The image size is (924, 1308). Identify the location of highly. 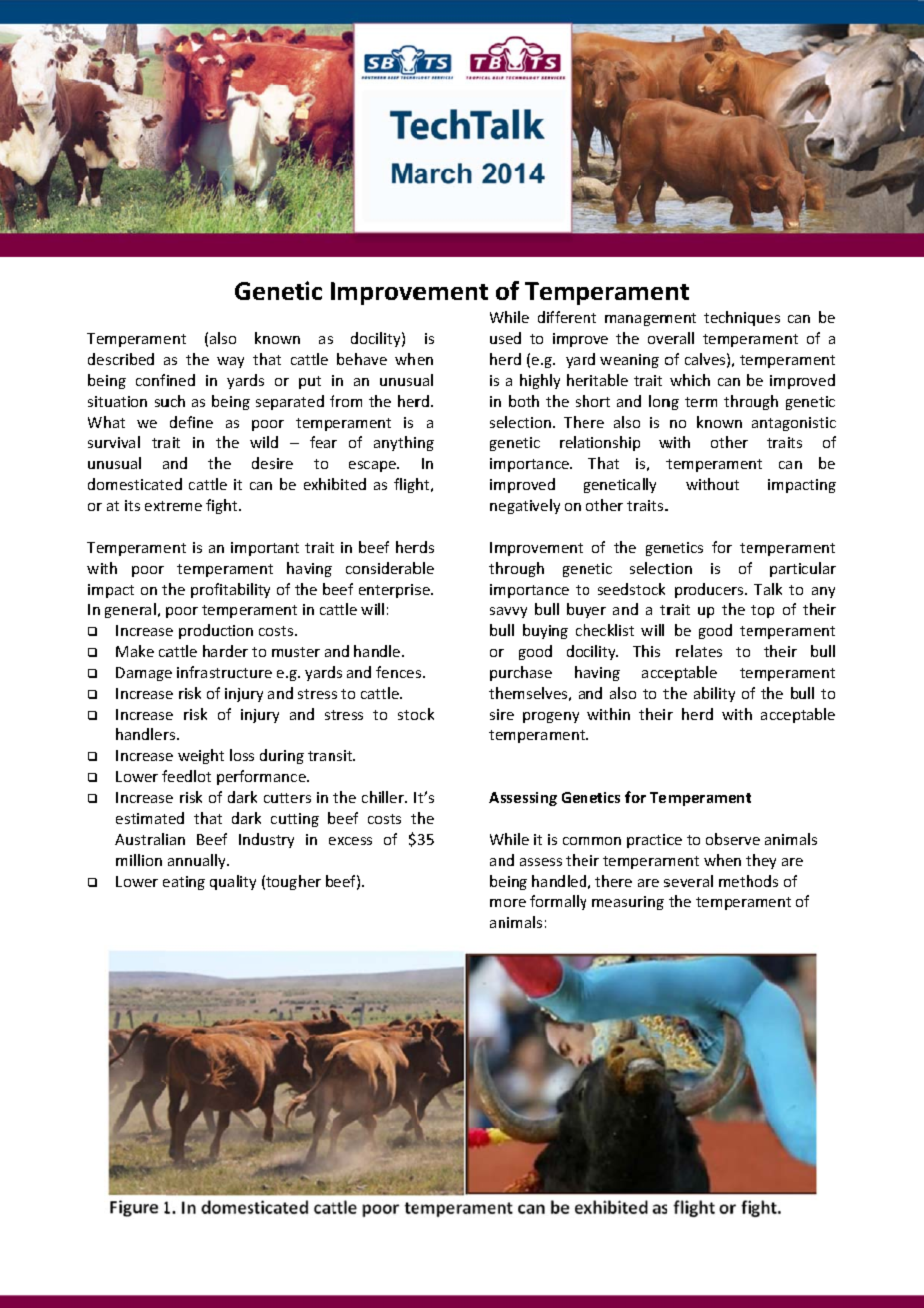
(540, 381).
